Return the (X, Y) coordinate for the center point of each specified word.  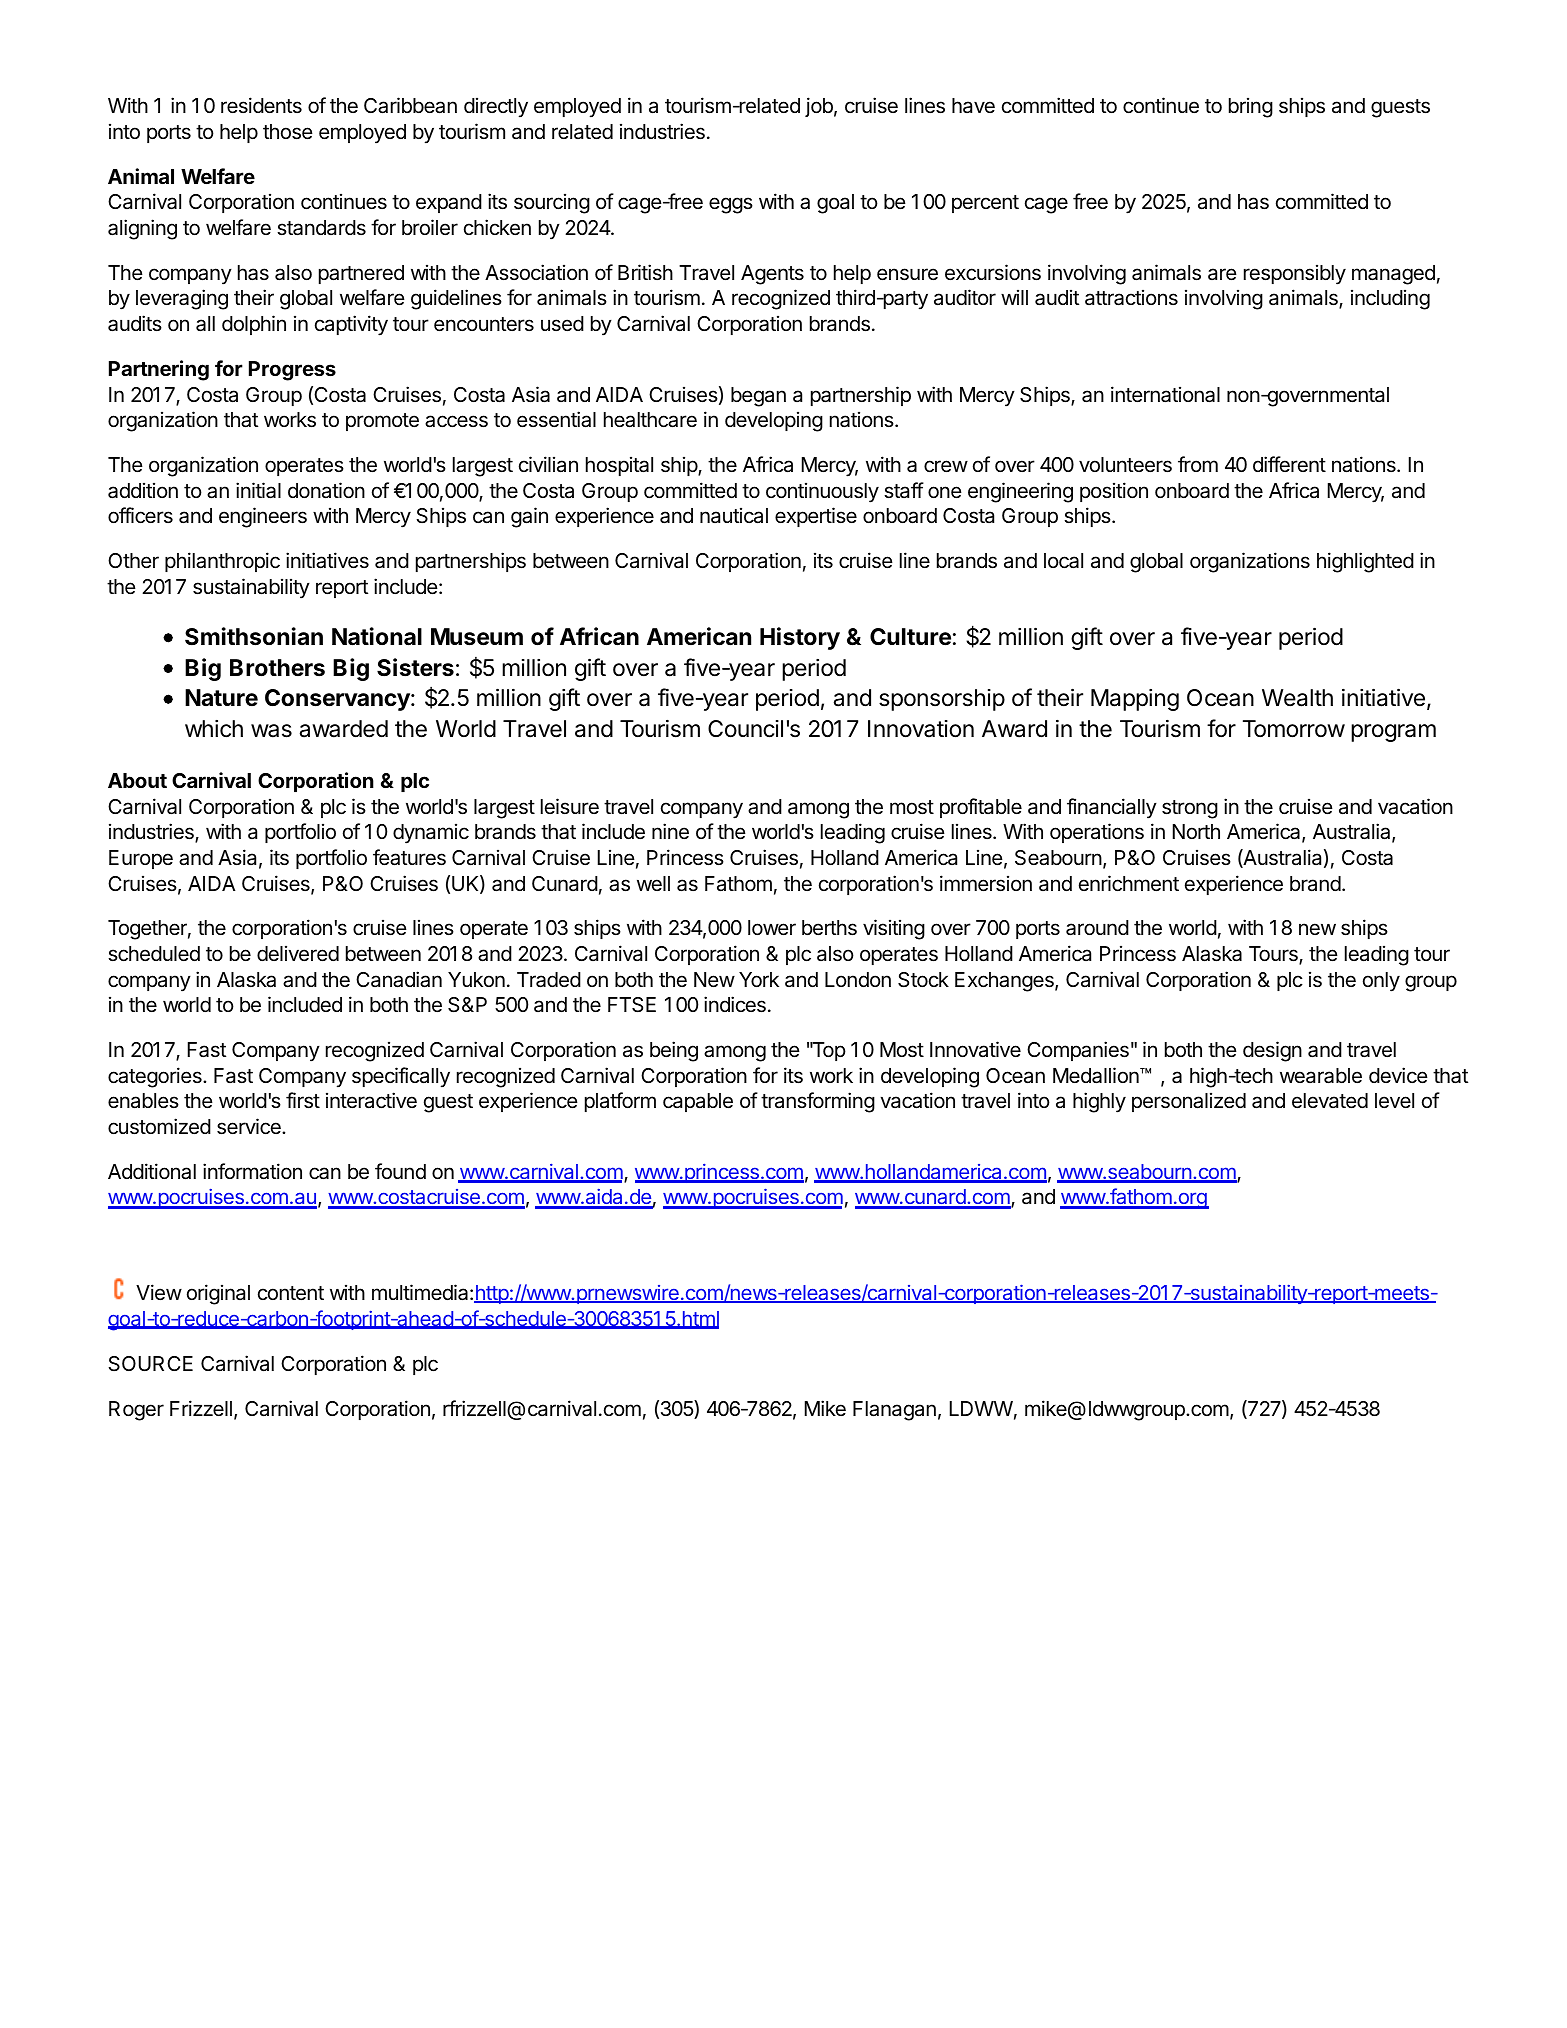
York (759, 979)
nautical (734, 515)
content (291, 1293)
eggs (731, 205)
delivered (298, 953)
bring (1251, 107)
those (288, 132)
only (1381, 982)
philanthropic (222, 562)
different (1289, 464)
